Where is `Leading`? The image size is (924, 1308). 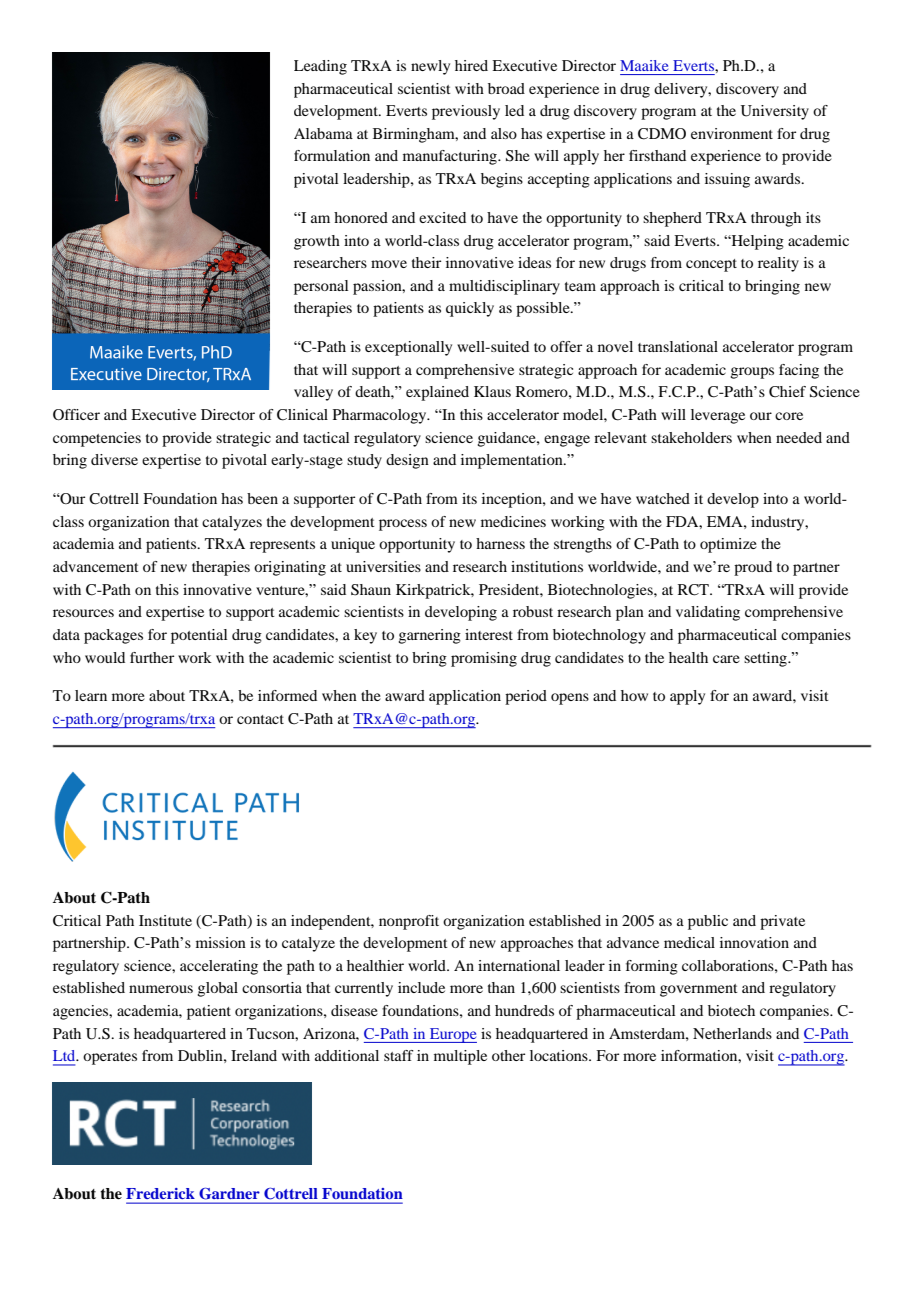 Leading is located at coordinates (320, 67).
